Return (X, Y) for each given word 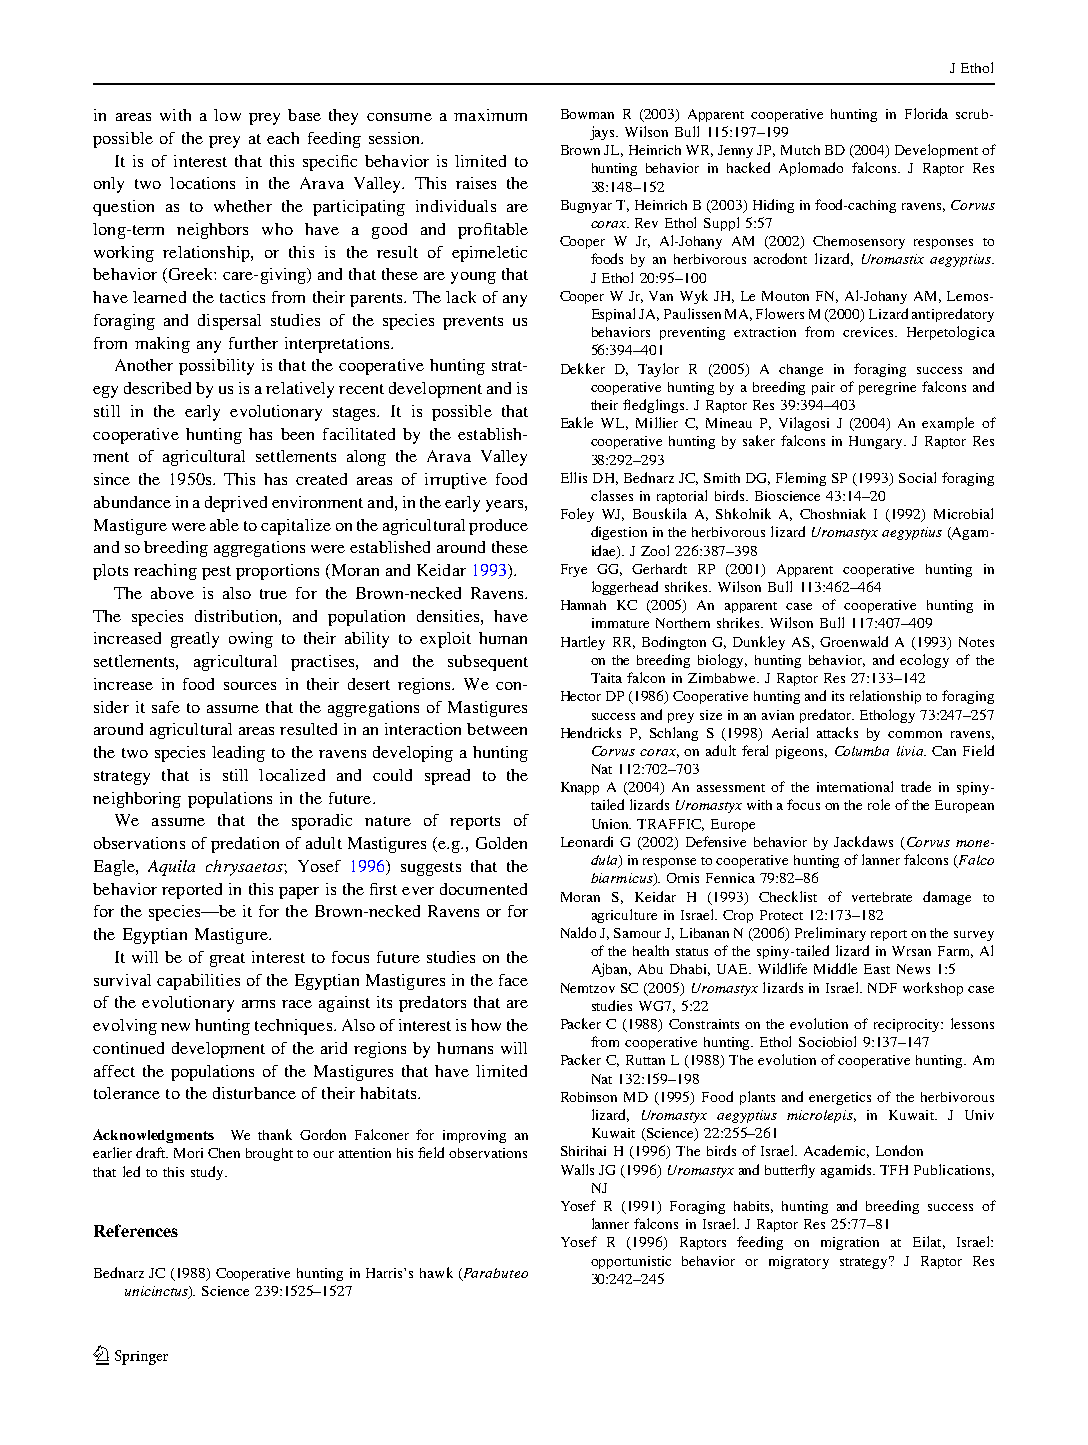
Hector (581, 696)
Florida (926, 113)
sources (250, 686)
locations (202, 183)
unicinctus (157, 1292)
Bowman (587, 114)
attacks (837, 732)
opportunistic (631, 1262)
